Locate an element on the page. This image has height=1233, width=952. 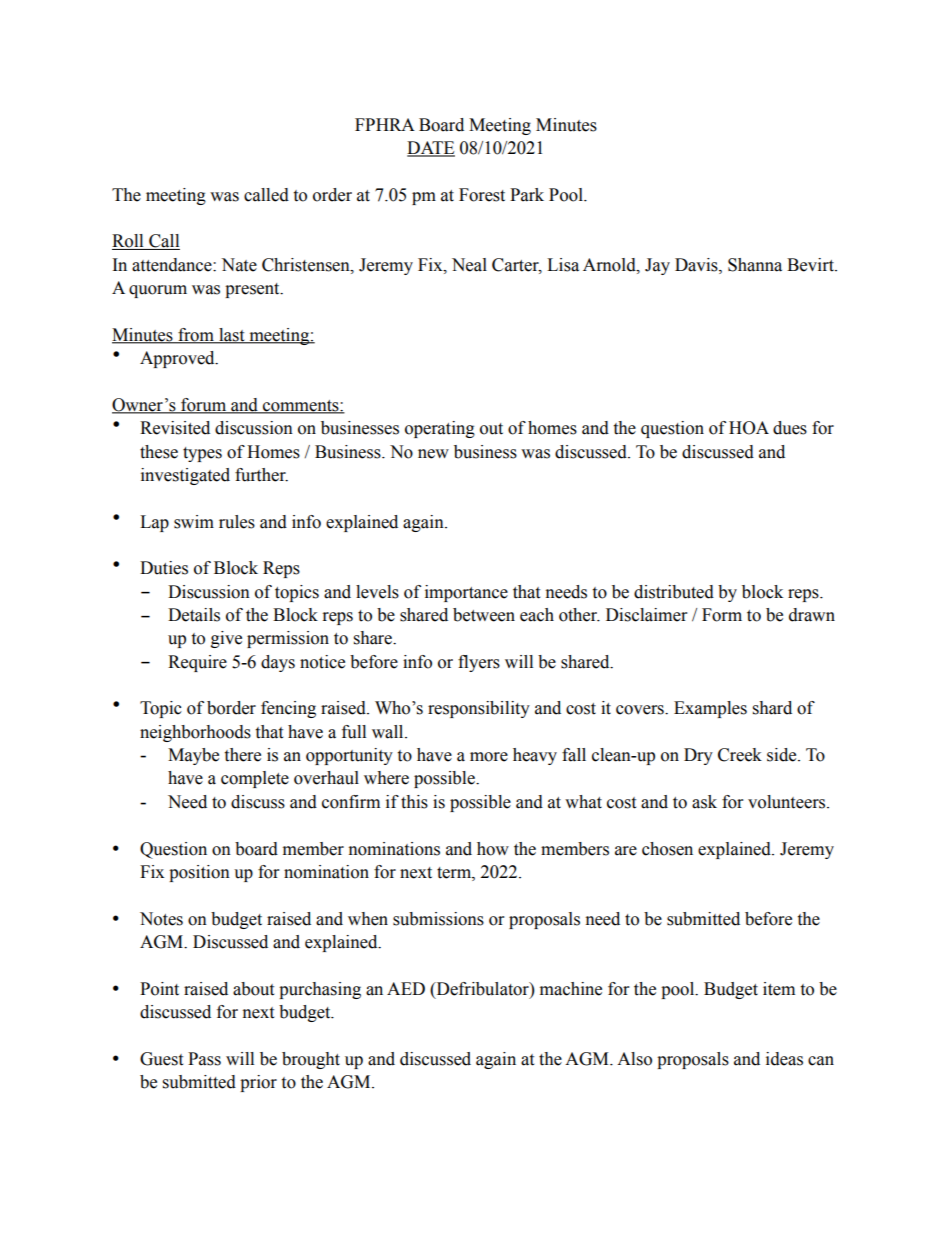
operating is located at coordinates (440, 429).
